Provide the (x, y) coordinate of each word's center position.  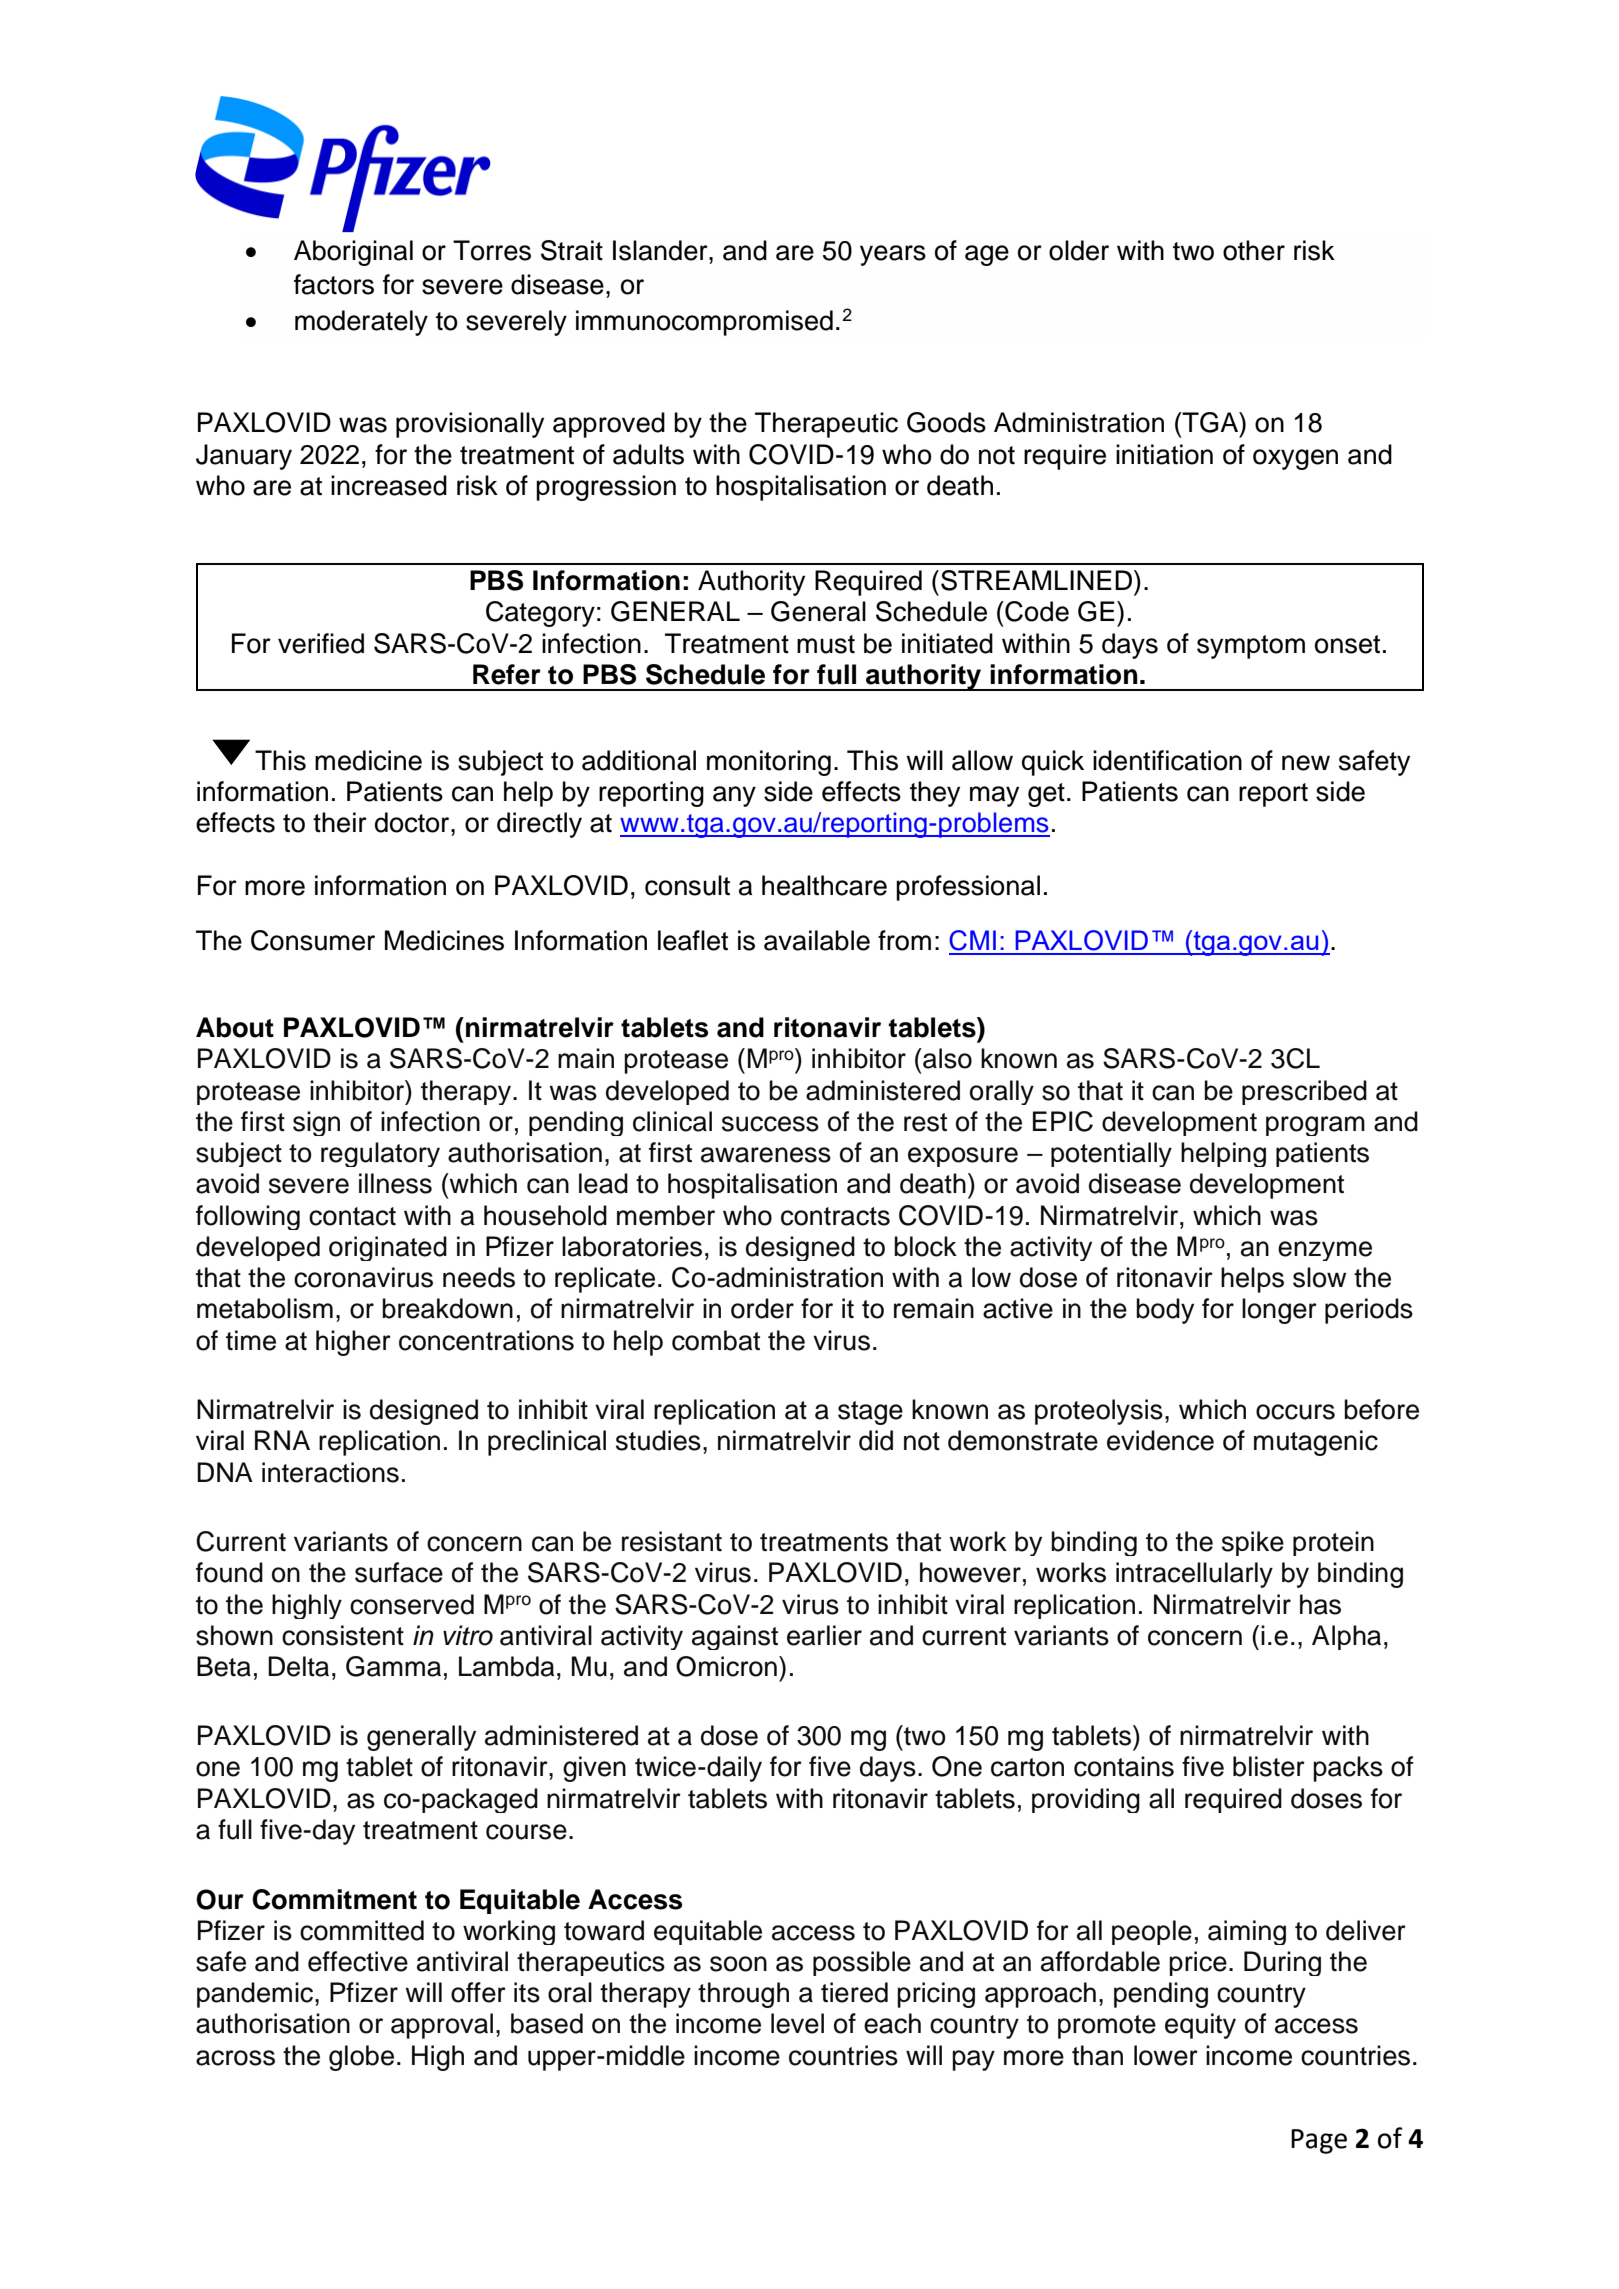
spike (1253, 1543)
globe (361, 2058)
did (876, 1440)
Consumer (313, 940)
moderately (361, 323)
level (797, 2023)
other (1254, 250)
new (1306, 763)
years (893, 255)
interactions (330, 1472)
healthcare (824, 885)
